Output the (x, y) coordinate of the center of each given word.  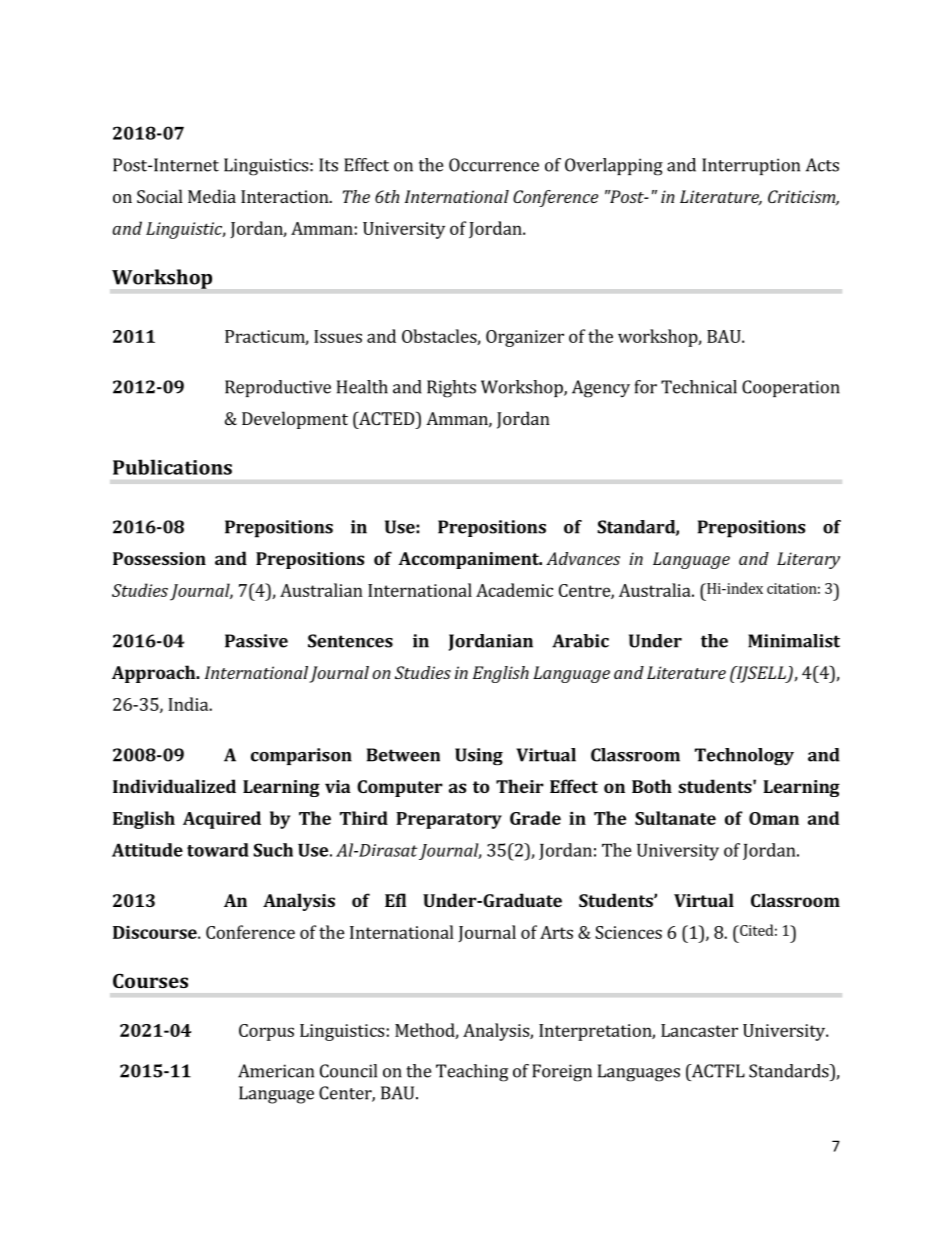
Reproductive (278, 388)
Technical (699, 387)
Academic (514, 590)
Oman (774, 818)
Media (212, 196)
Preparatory (449, 820)
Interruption (751, 166)
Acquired (222, 820)
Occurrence (494, 165)
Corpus (266, 1032)
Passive (256, 641)
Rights (451, 389)
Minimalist (794, 641)
